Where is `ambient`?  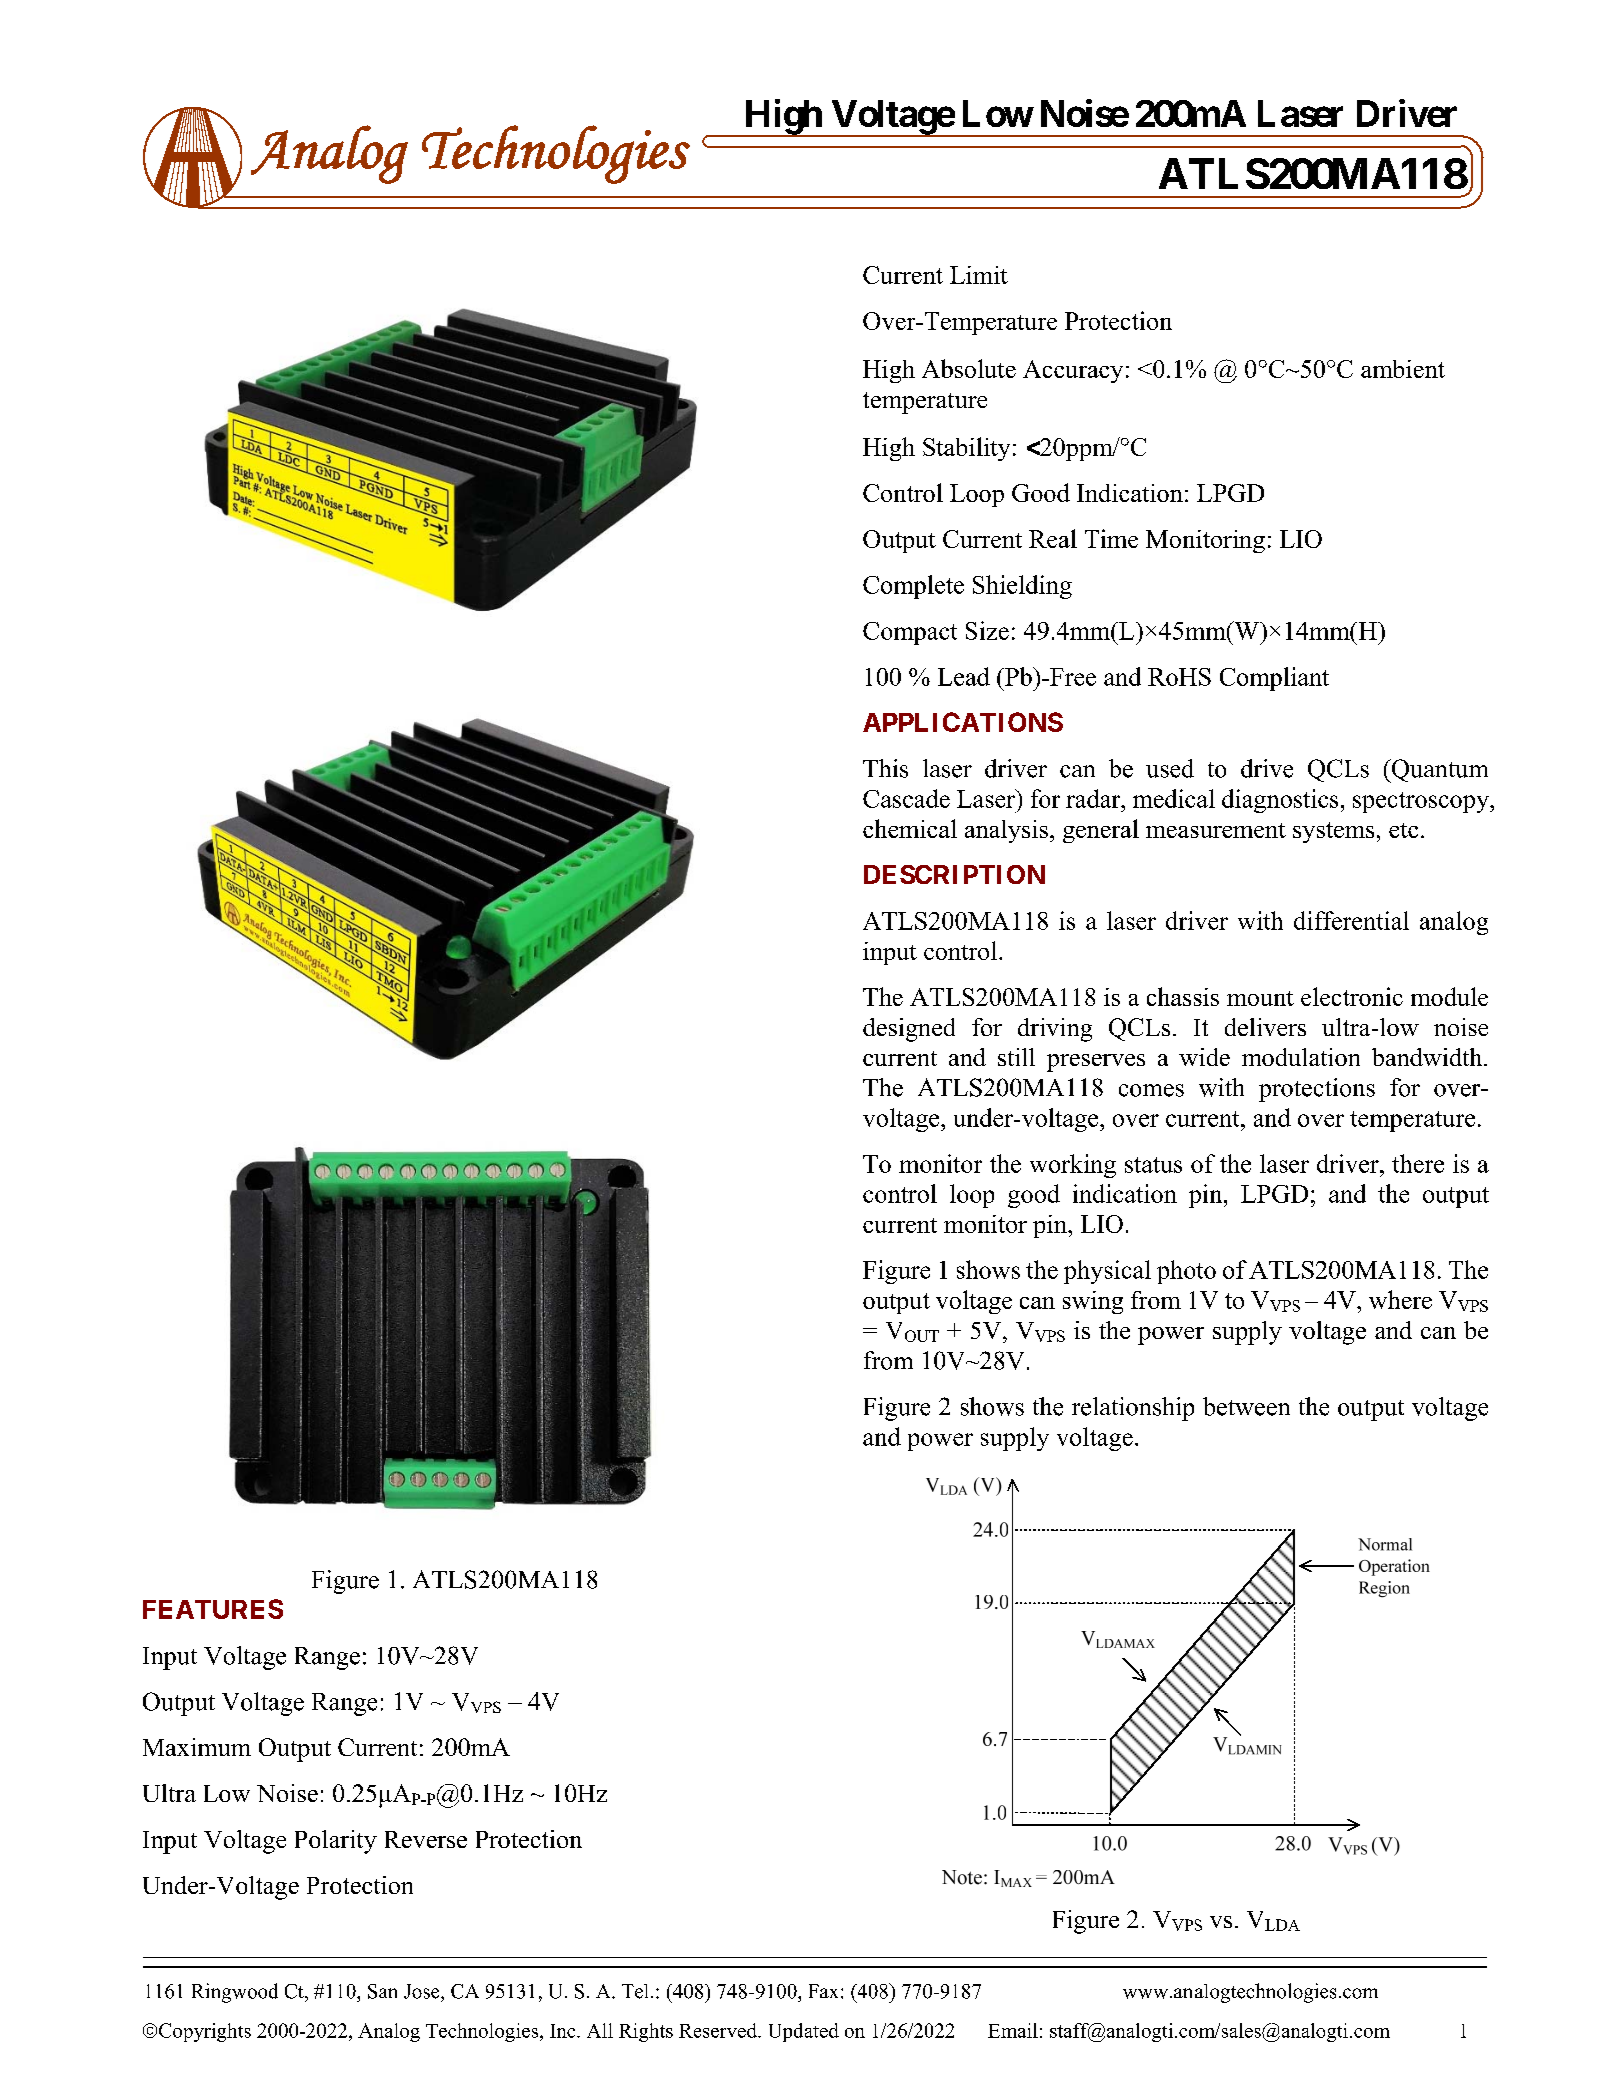
ambient is located at coordinates (1403, 369).
